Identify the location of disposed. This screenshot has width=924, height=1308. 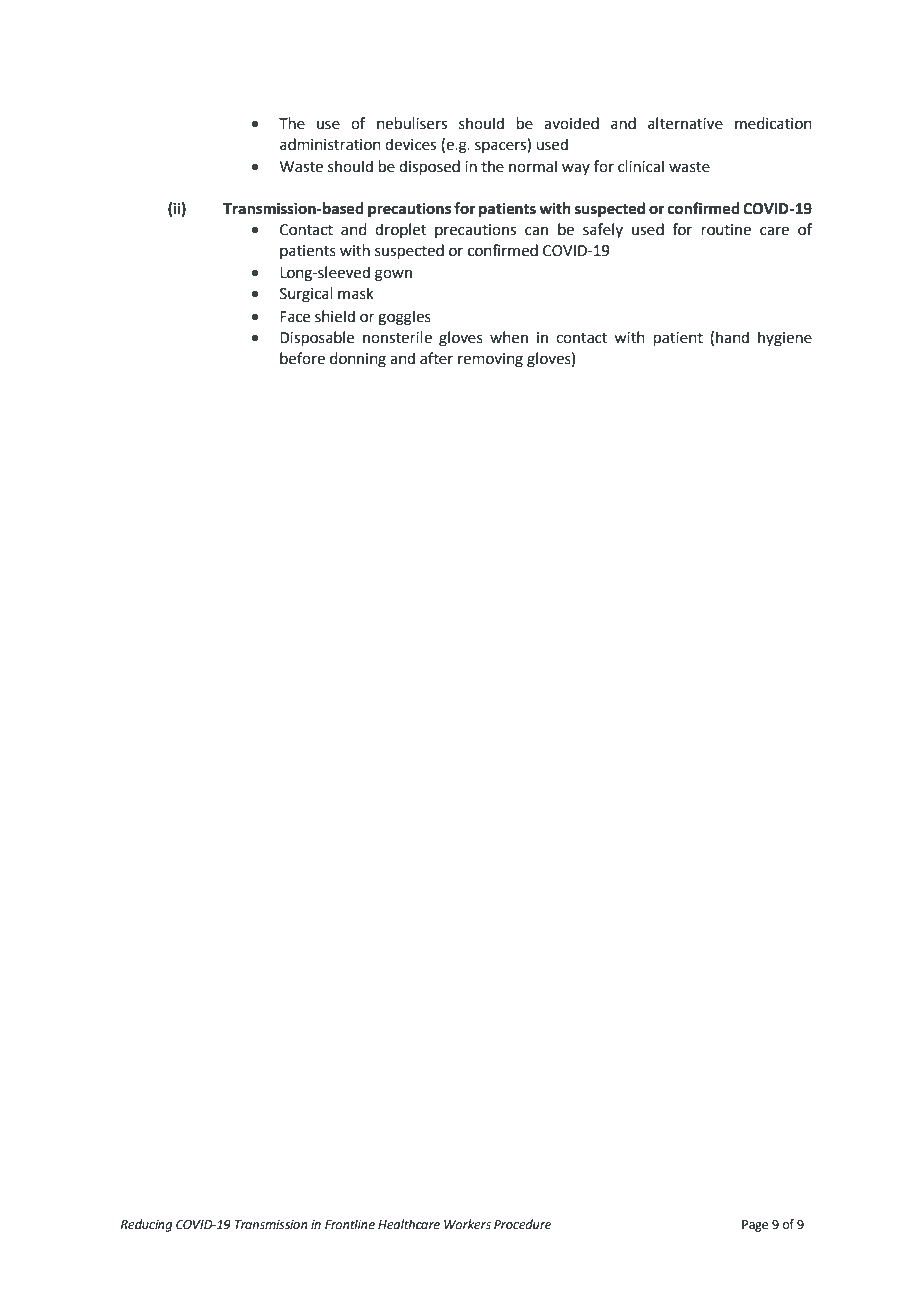
(429, 168).
